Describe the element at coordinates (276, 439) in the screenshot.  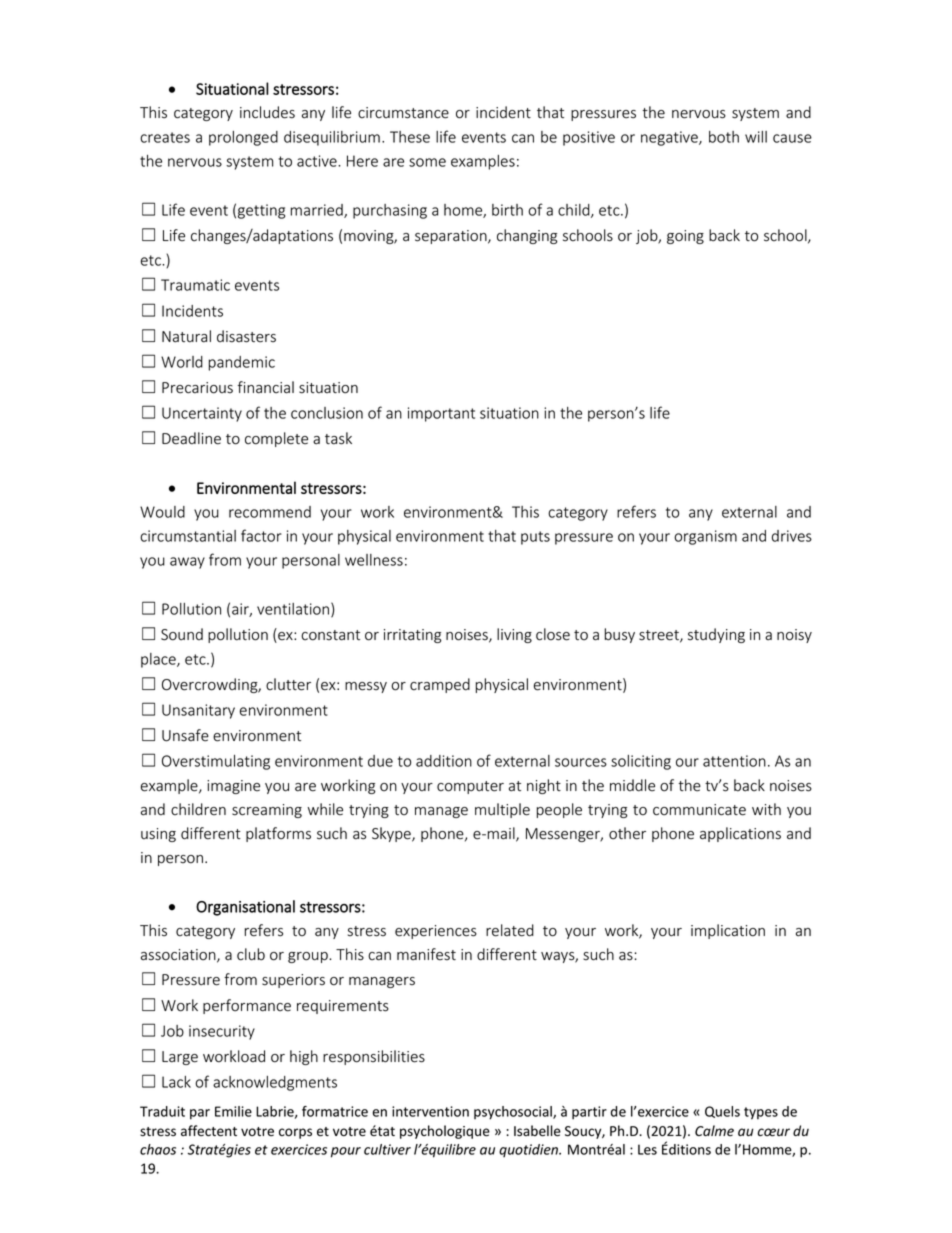
I see `complete` at that location.
